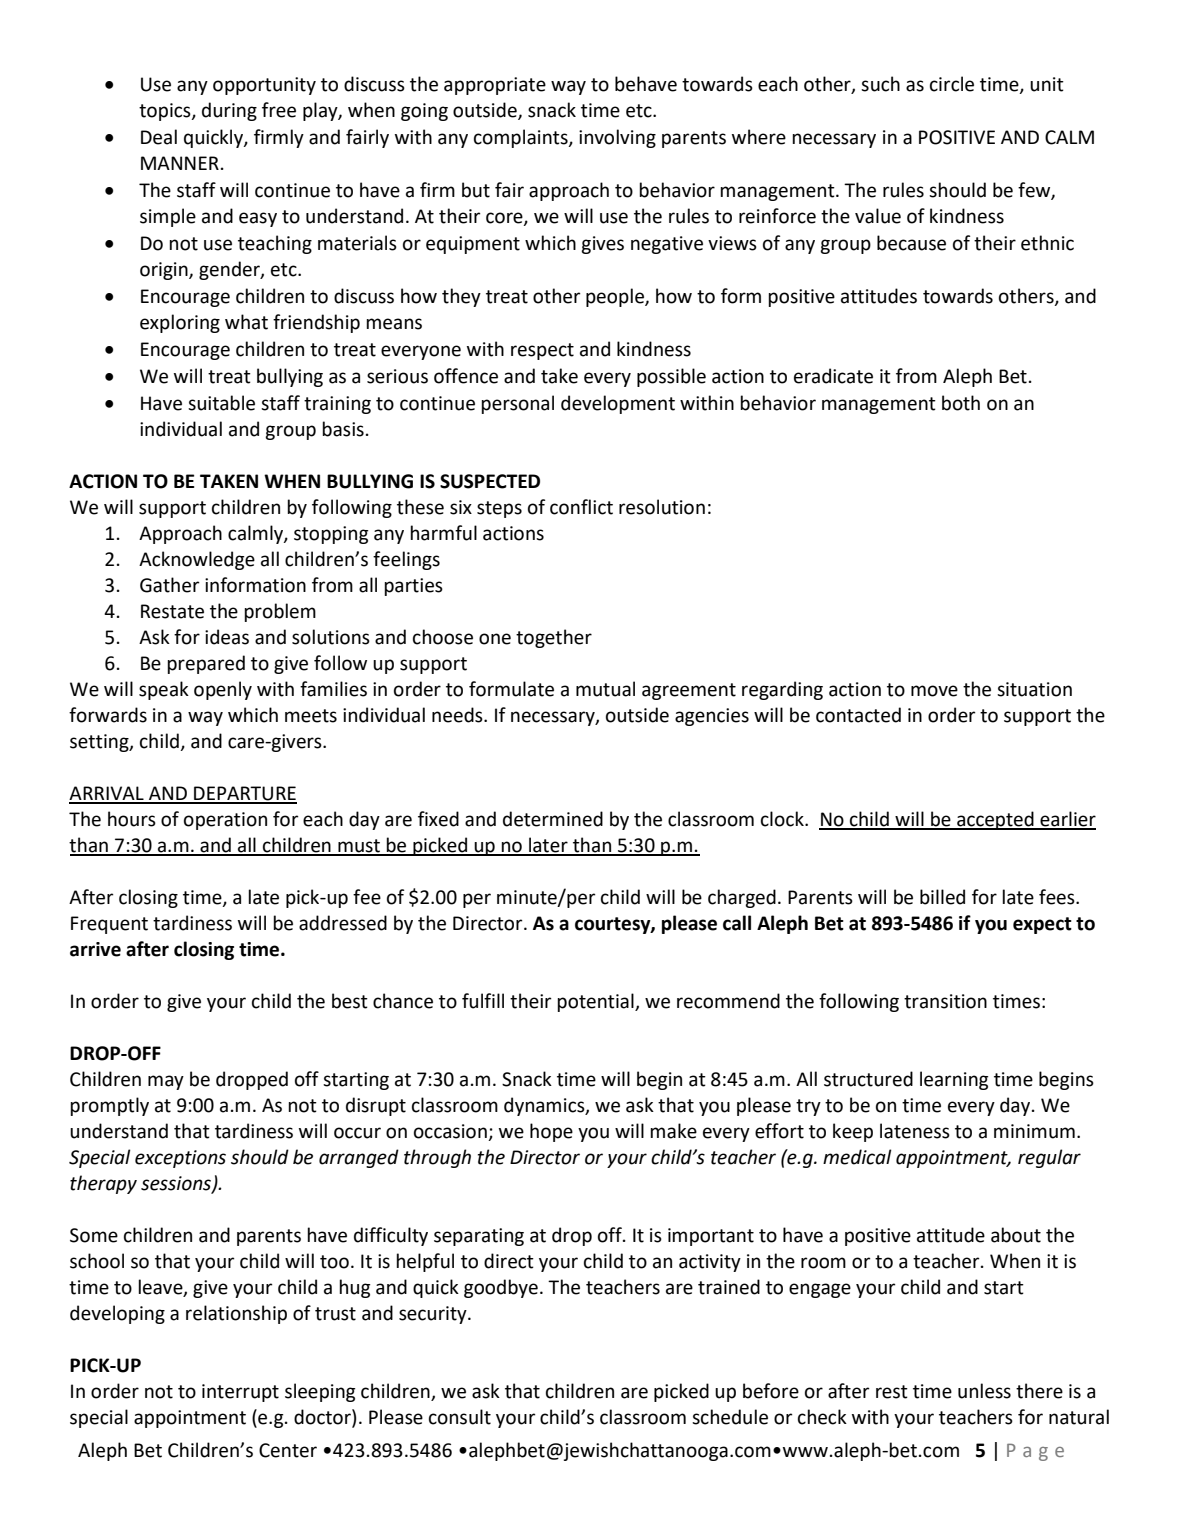 Image resolution: width=1184 pixels, height=1532 pixels. What do you see at coordinates (995, 820) in the image?
I see `accepted` at bounding box center [995, 820].
